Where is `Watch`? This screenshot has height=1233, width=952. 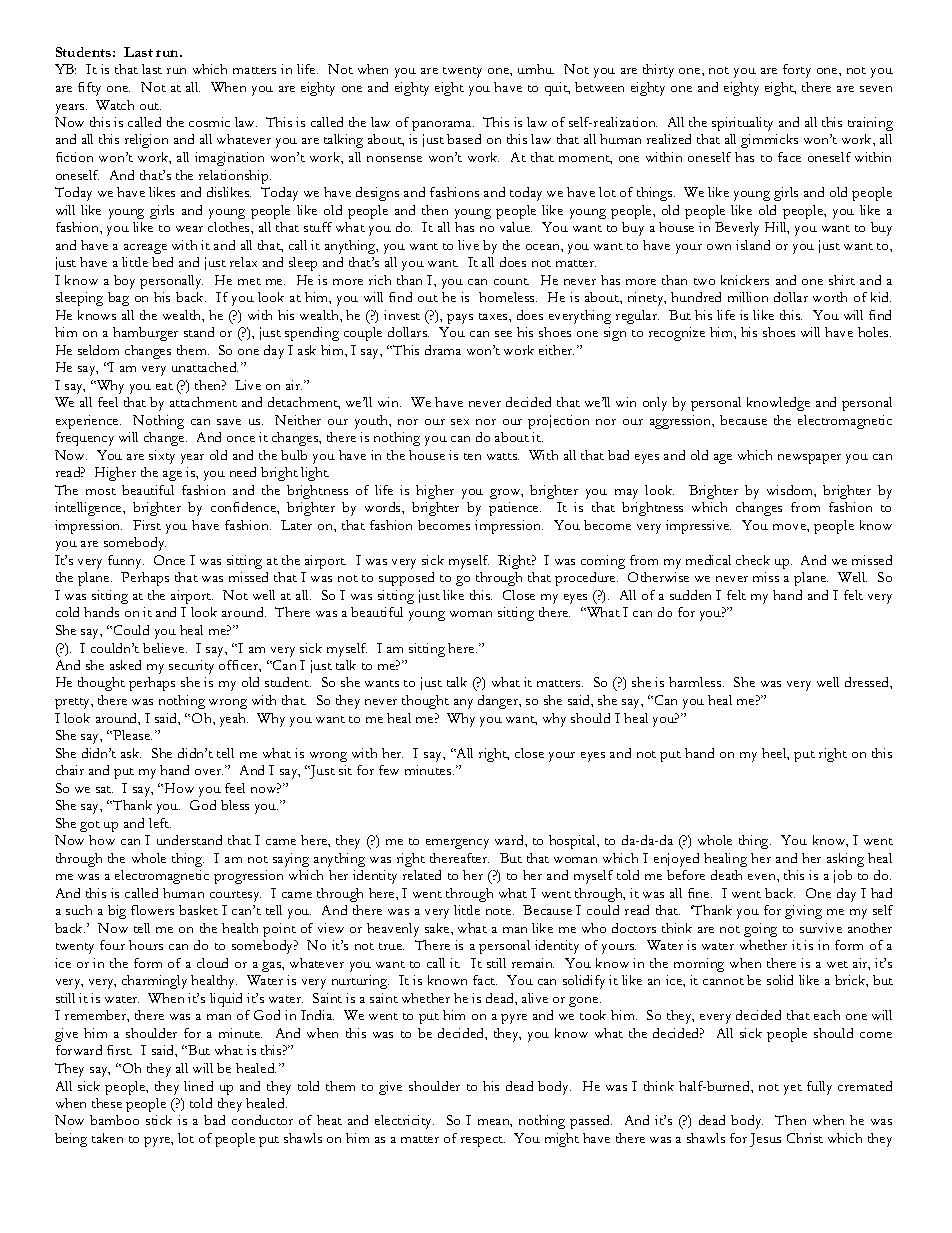 Watch is located at coordinates (115, 105).
